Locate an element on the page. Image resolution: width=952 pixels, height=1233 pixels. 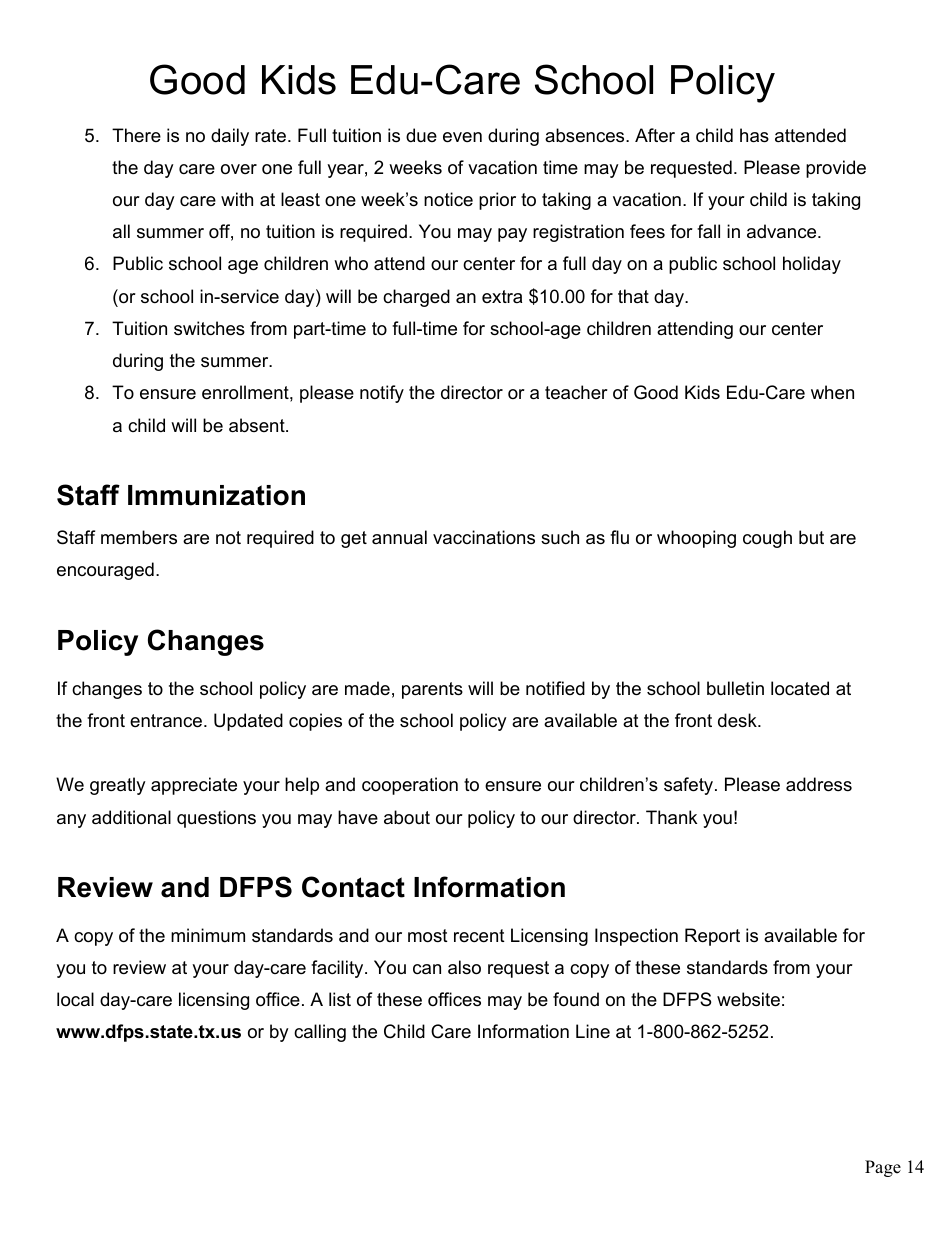
recent is located at coordinates (479, 936).
